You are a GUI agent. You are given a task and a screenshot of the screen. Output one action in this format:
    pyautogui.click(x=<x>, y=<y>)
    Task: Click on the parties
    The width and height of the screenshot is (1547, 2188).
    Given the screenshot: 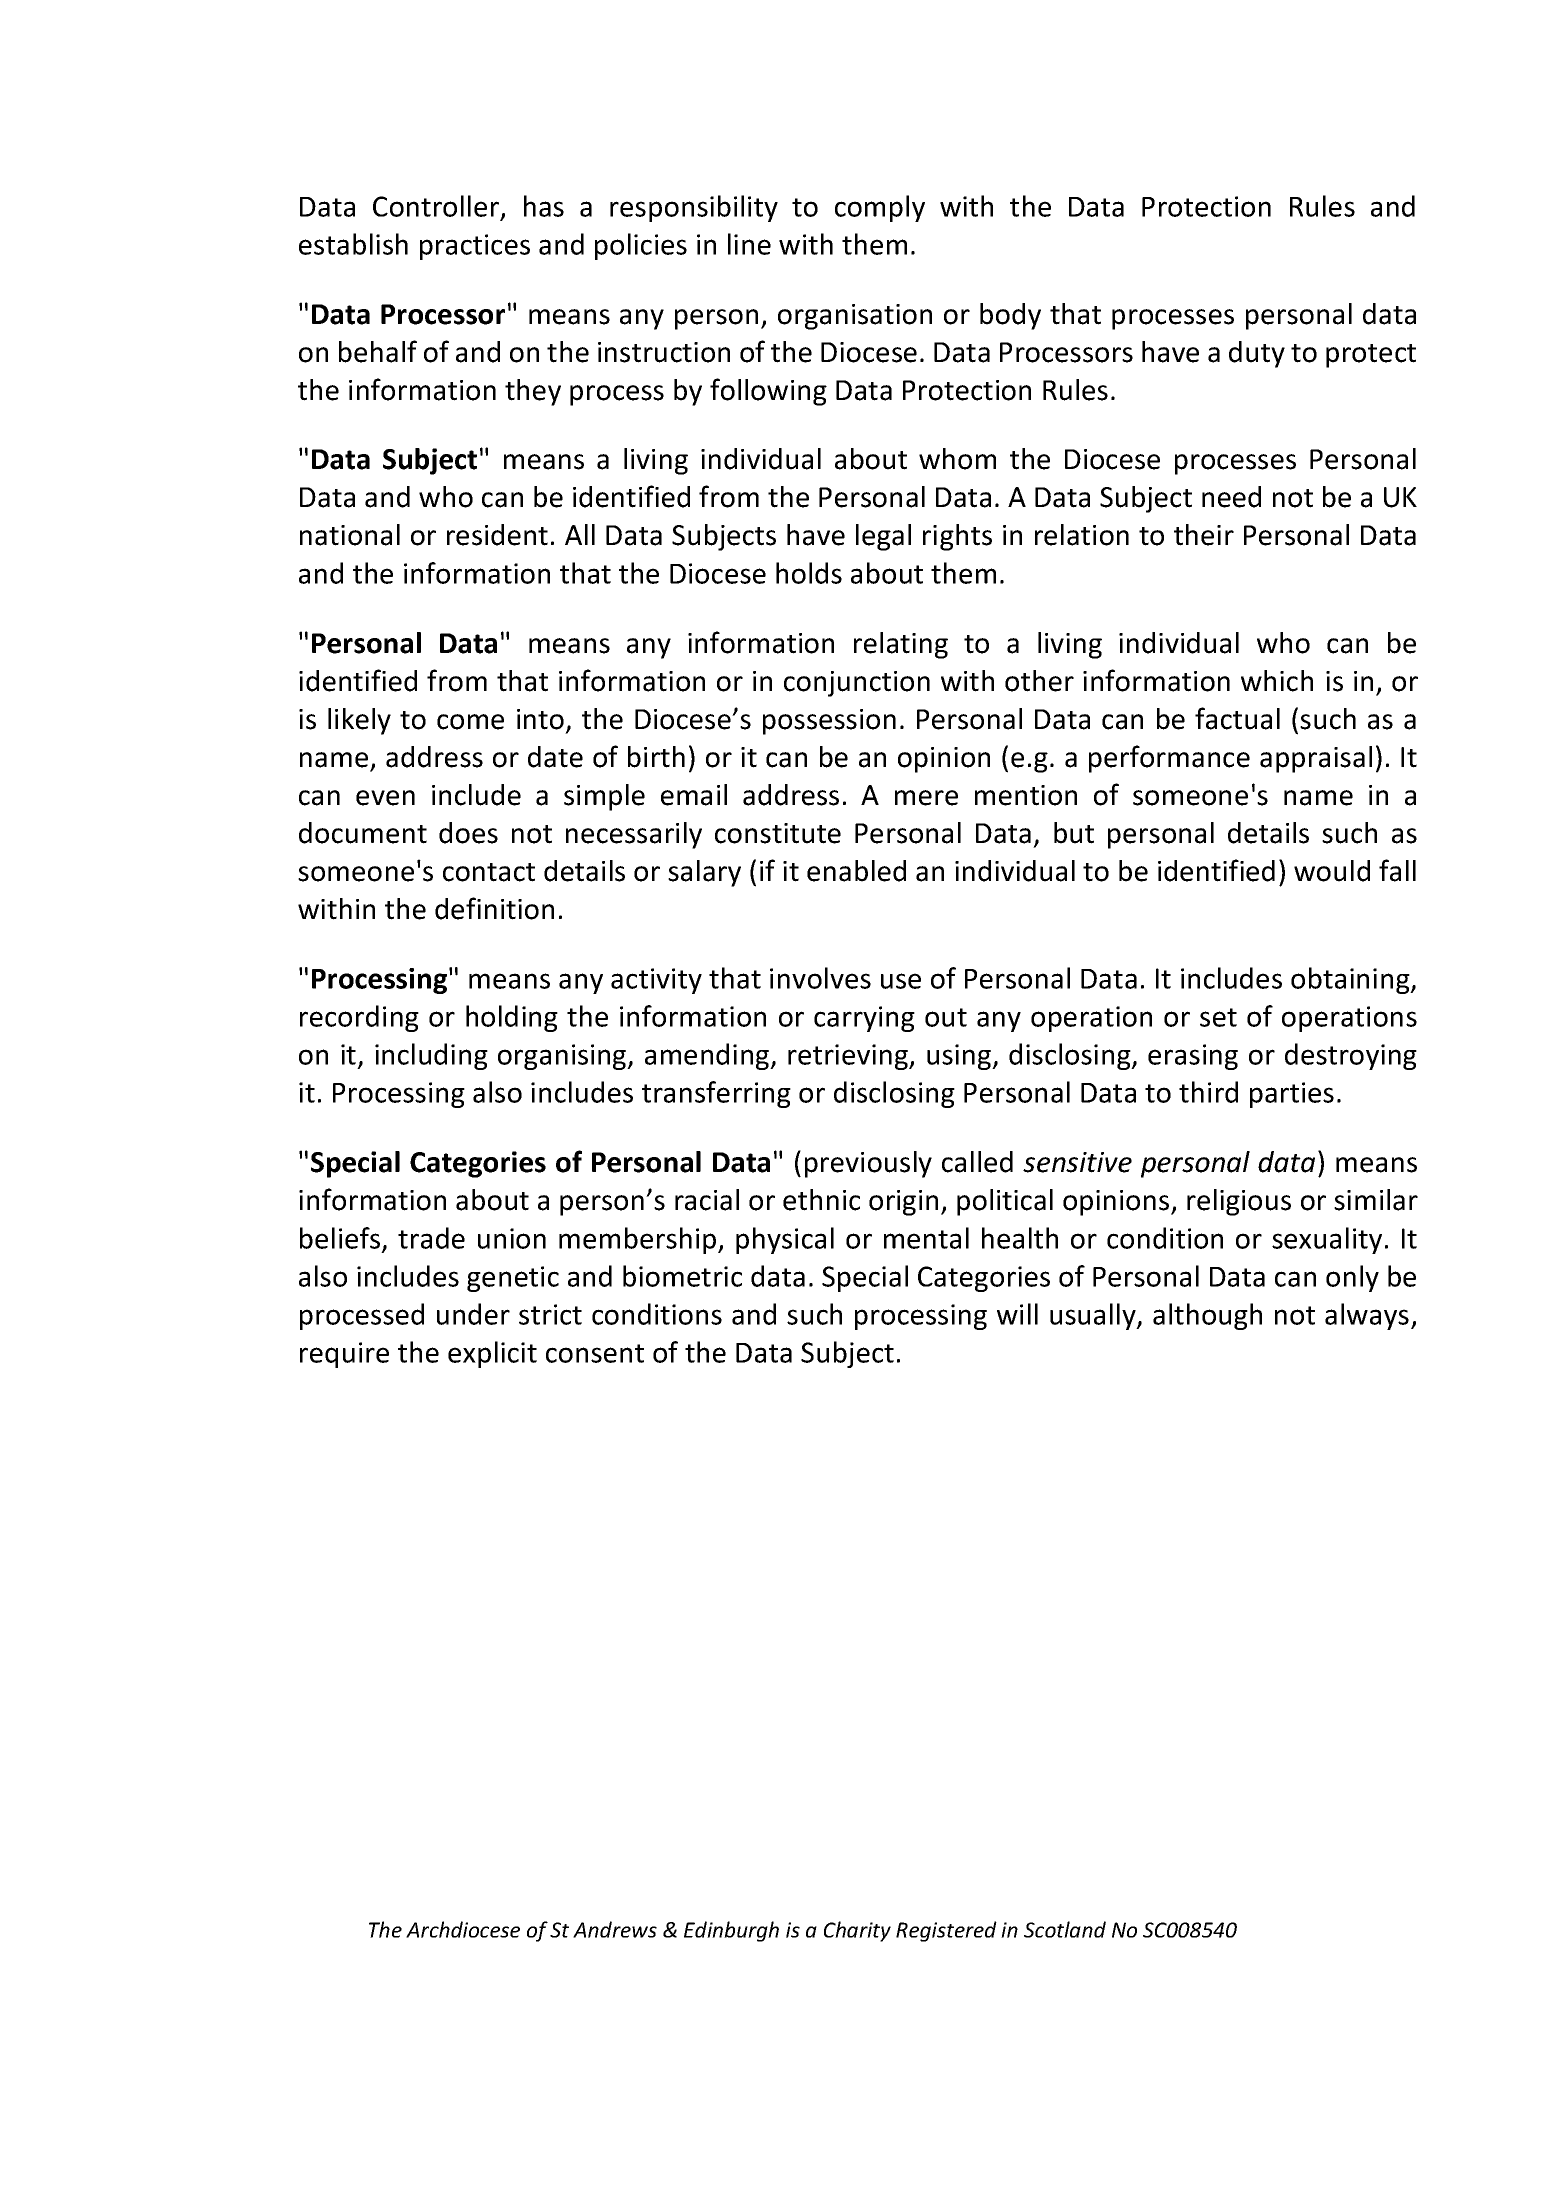 What is the action you would take?
    pyautogui.click(x=1292, y=1095)
